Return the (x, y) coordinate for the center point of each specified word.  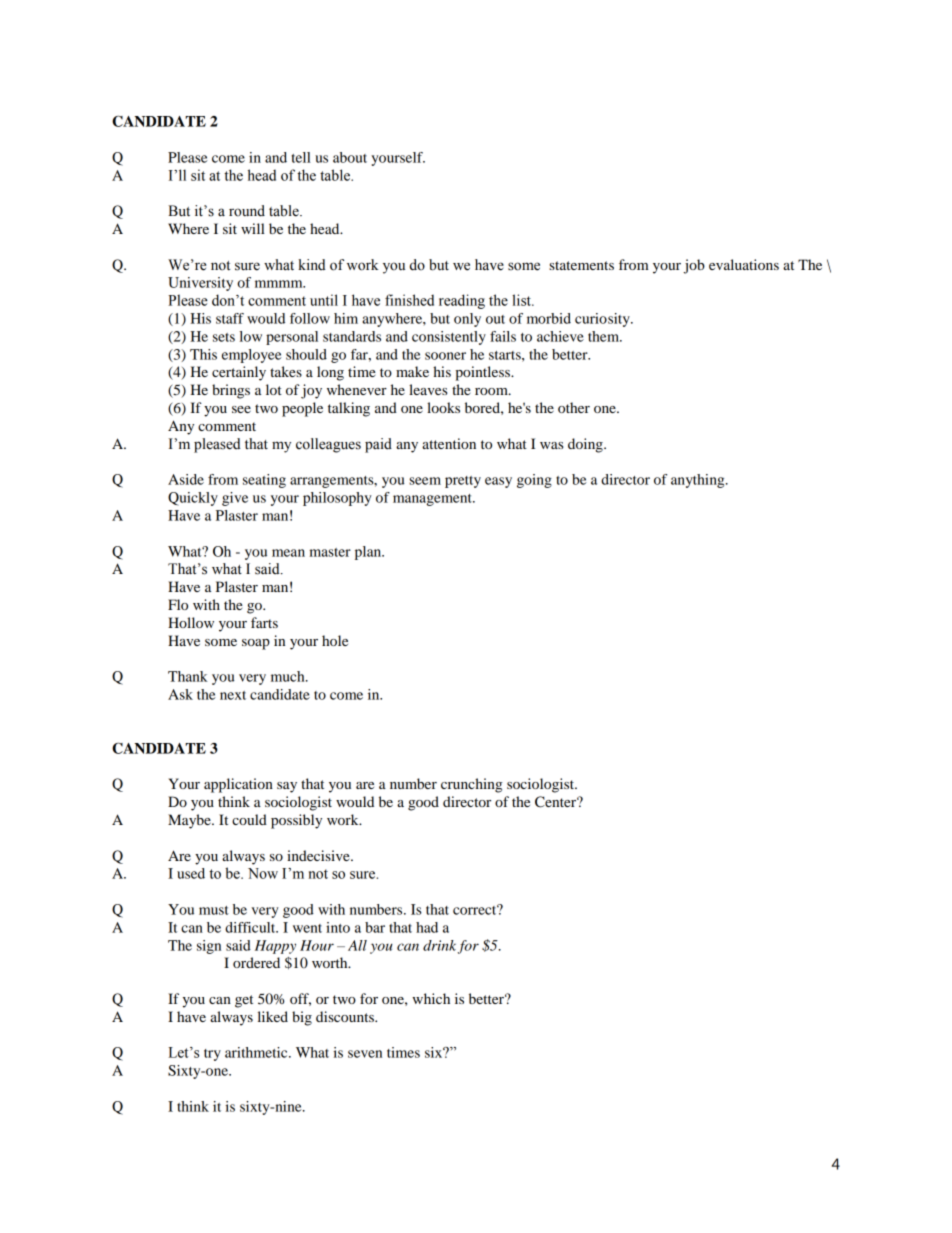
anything (699, 481)
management (433, 500)
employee (252, 356)
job (694, 266)
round (247, 211)
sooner (445, 356)
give (235, 499)
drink (439, 945)
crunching (471, 785)
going (534, 481)
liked (273, 1016)
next (233, 695)
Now (263, 873)
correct (476, 909)
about (350, 157)
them (605, 336)
